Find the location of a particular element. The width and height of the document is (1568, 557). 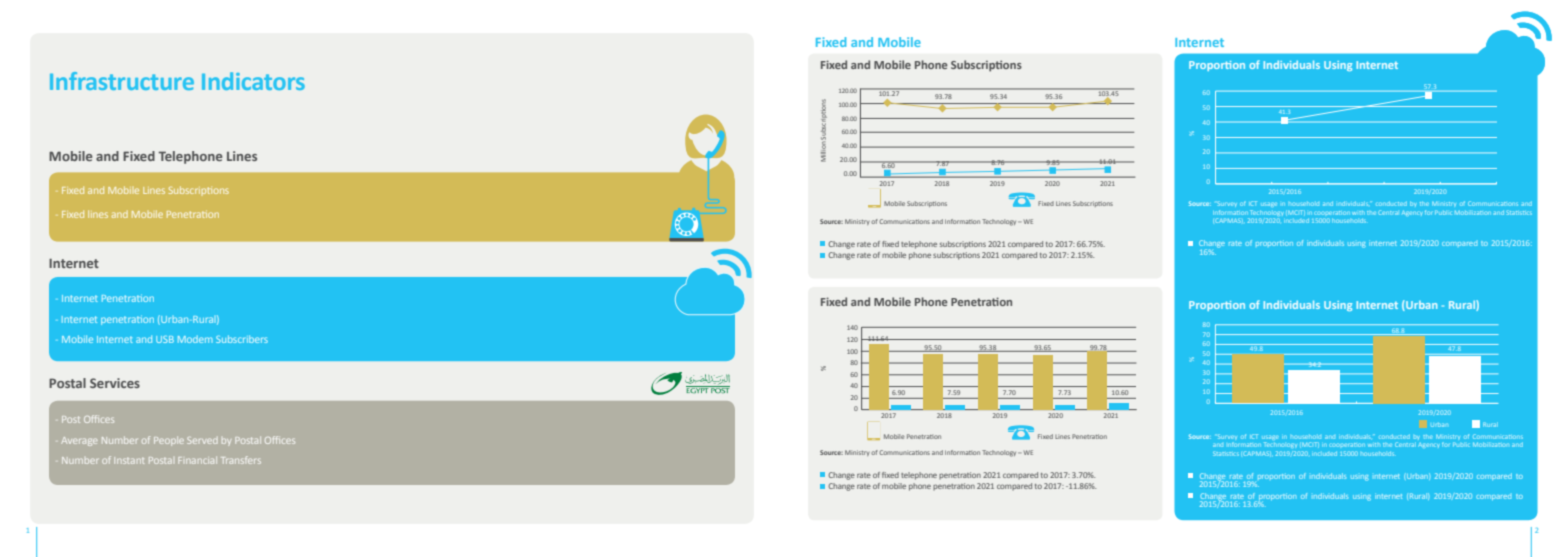

Instant is located at coordinates (129, 460).
